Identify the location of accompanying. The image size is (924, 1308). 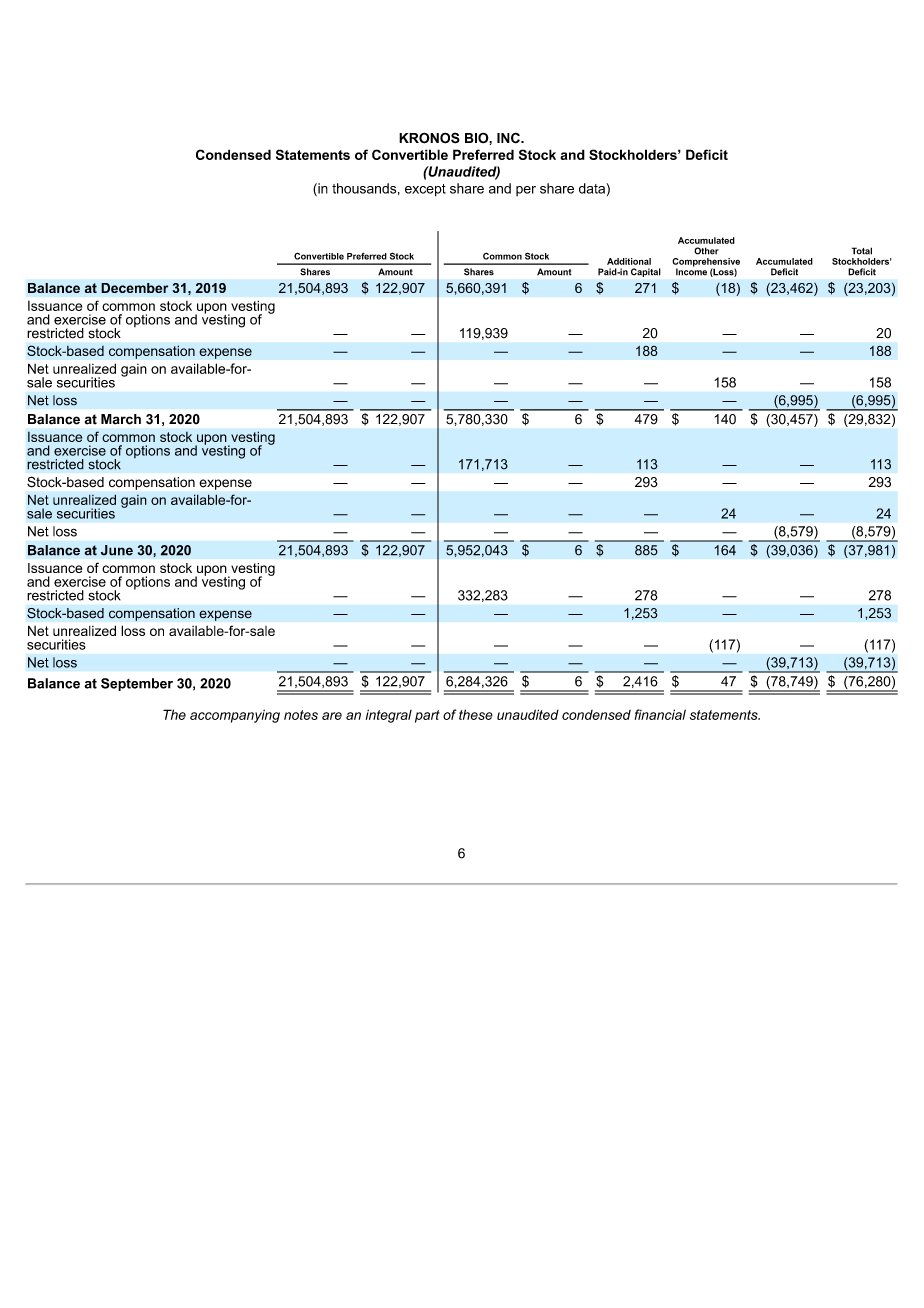
(235, 716).
